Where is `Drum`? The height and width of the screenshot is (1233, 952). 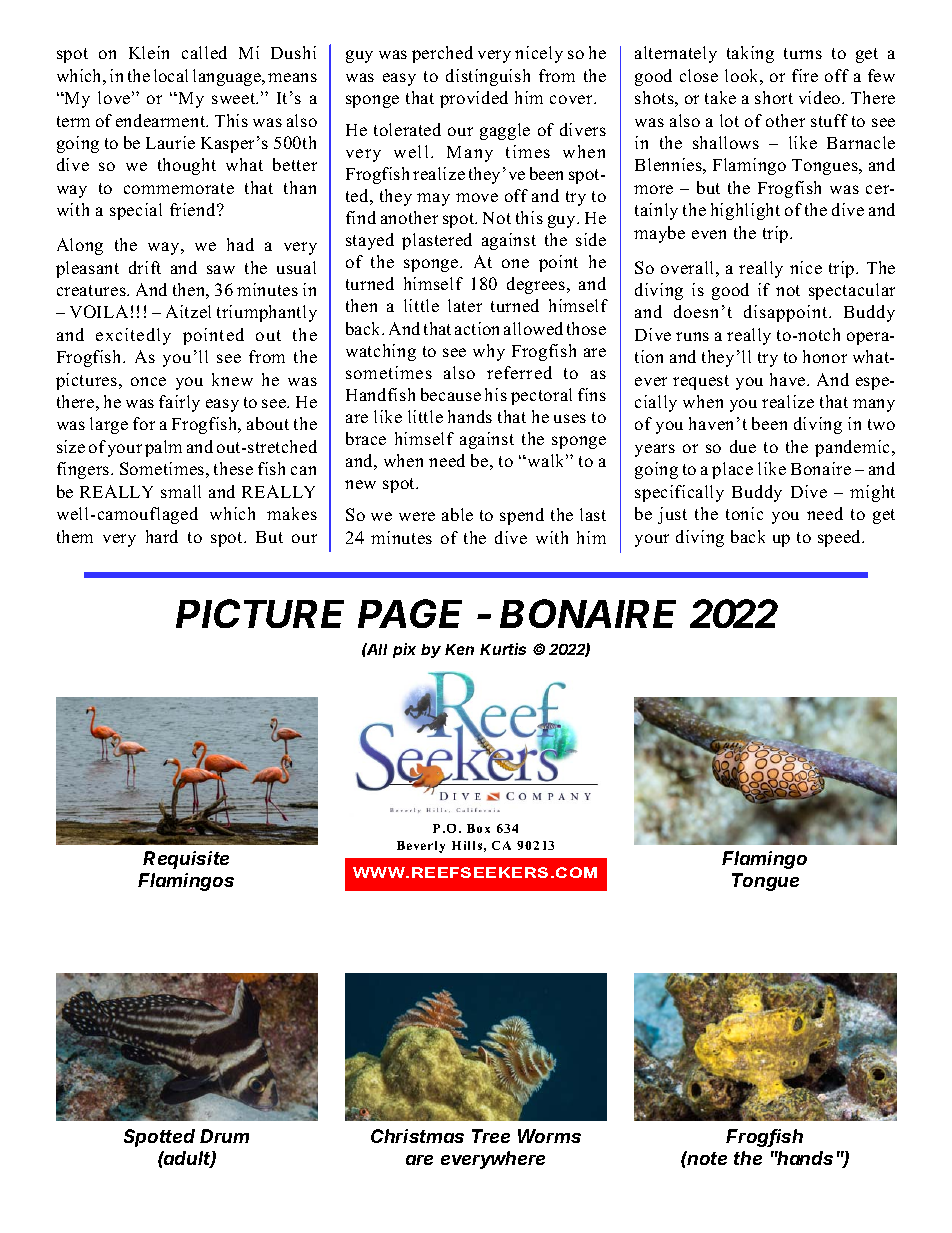 Drum is located at coordinates (224, 1136).
